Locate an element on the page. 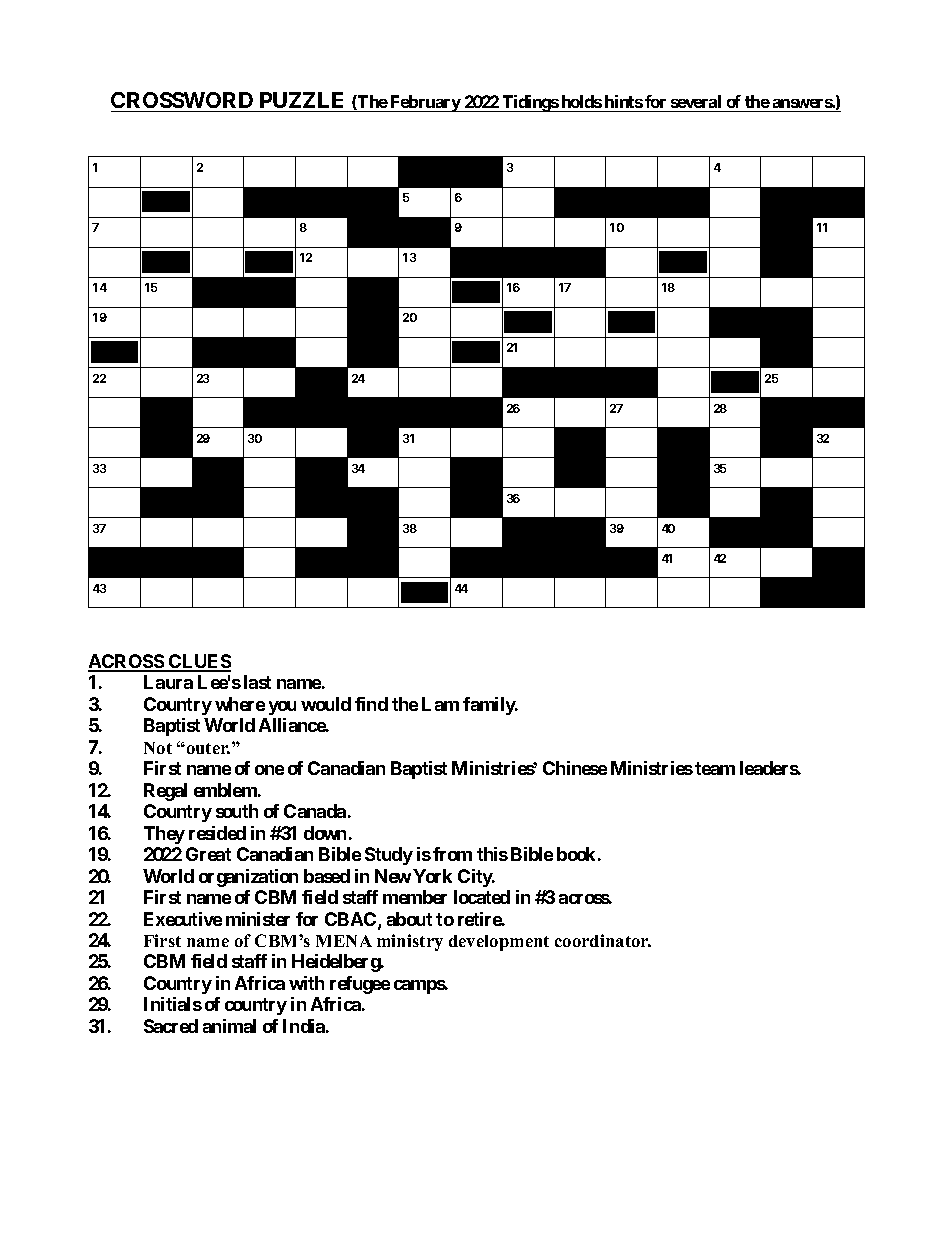  Lam is located at coordinates (440, 704).
